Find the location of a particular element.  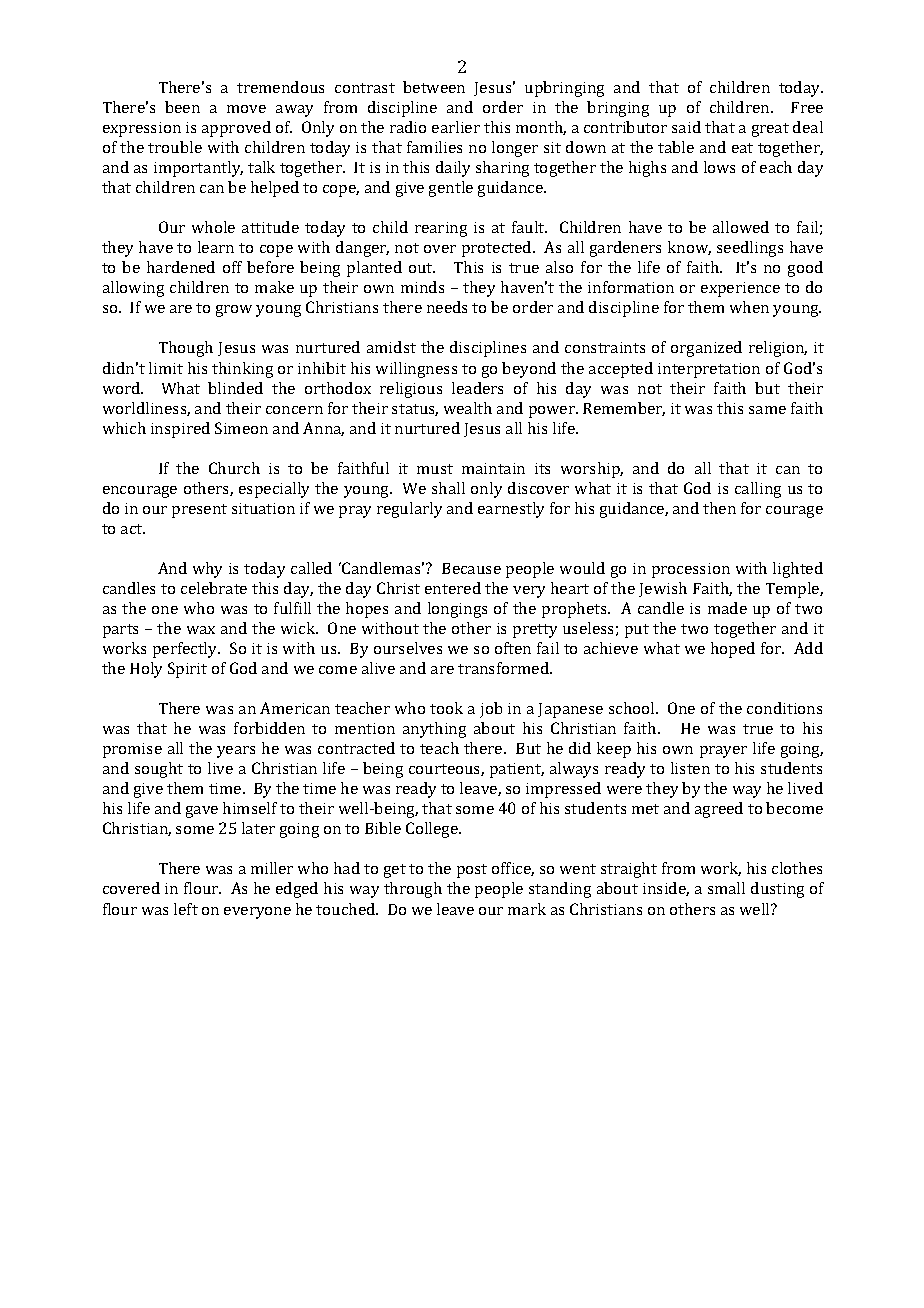

said is located at coordinates (686, 127).
